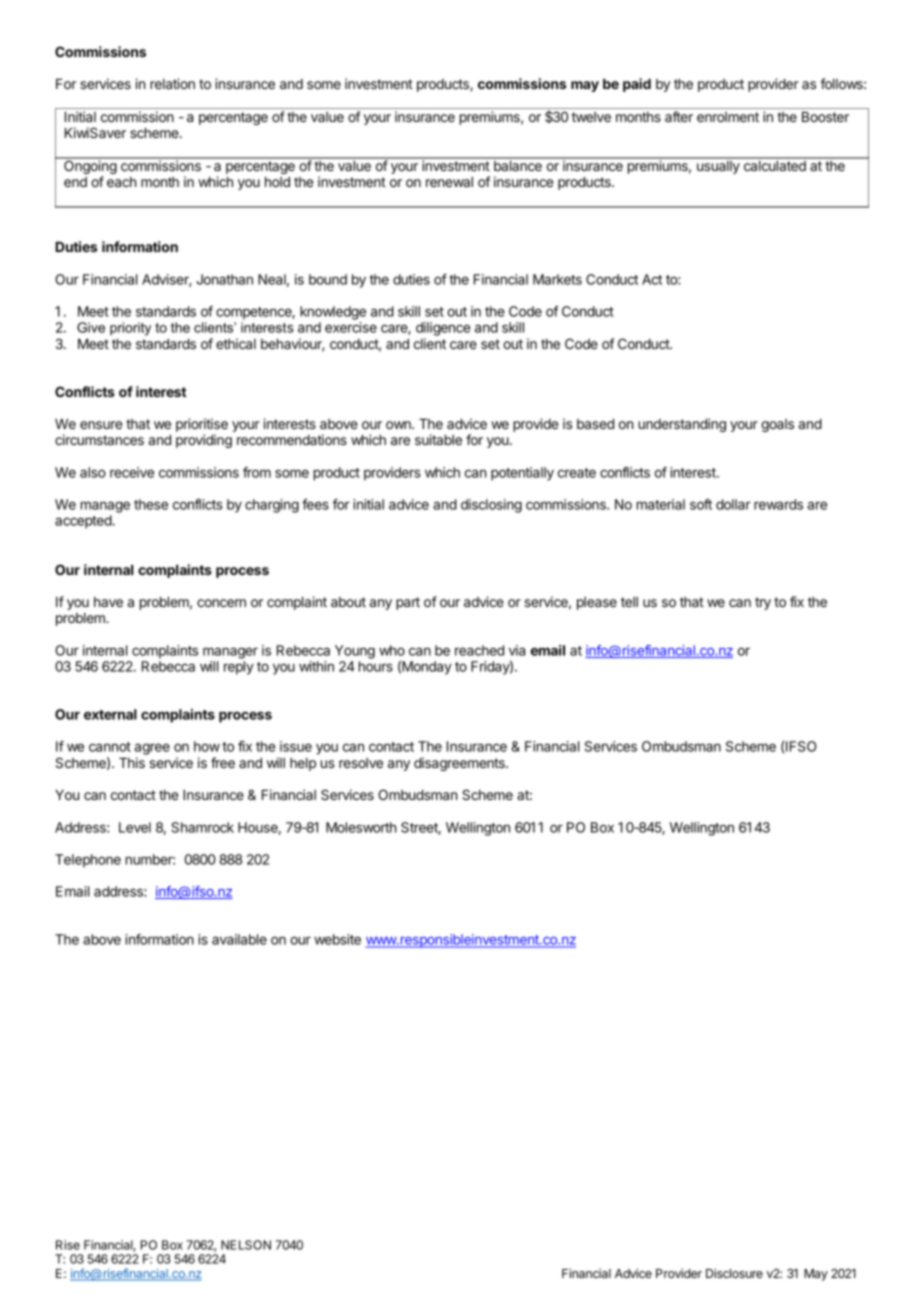  What do you see at coordinates (337, 939) in the image?
I see `website` at bounding box center [337, 939].
